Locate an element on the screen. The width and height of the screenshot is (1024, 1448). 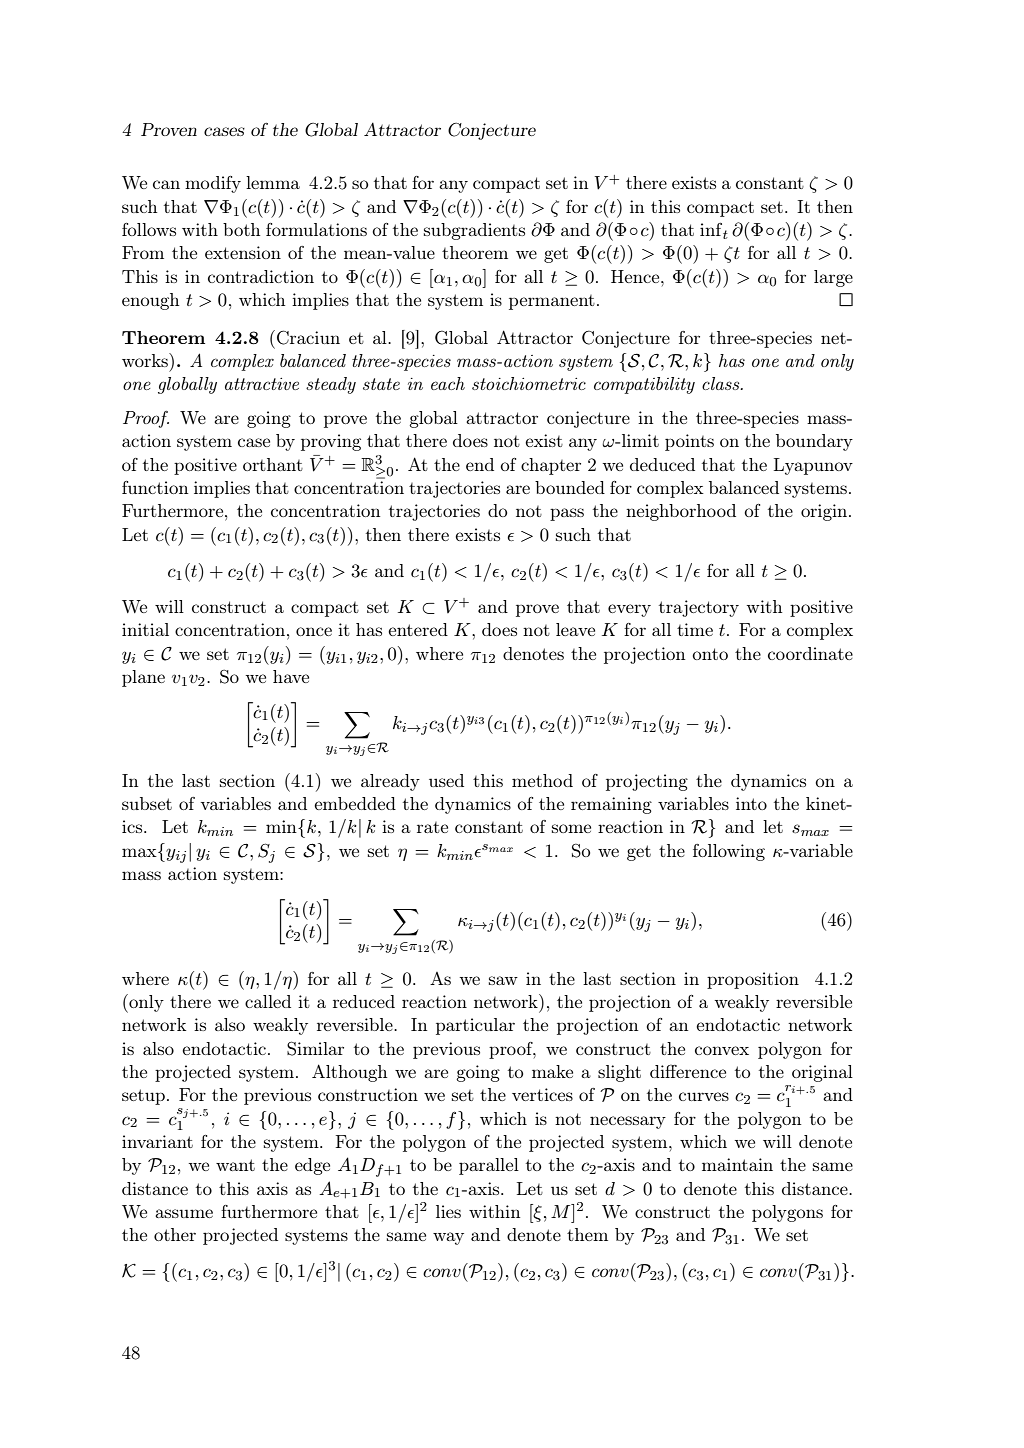
large is located at coordinates (833, 278).
